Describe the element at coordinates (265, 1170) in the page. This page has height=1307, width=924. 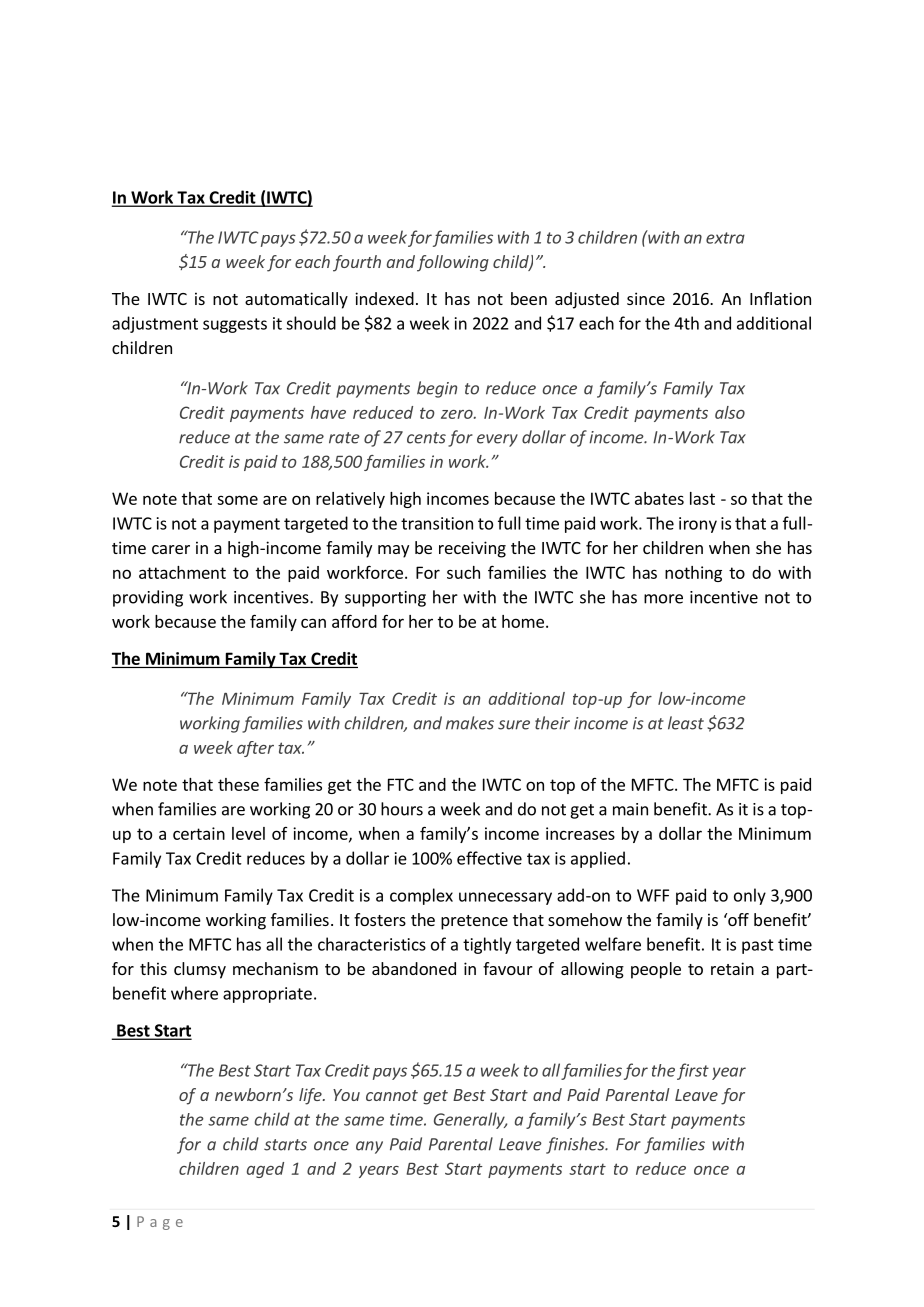
I see `aged` at that location.
